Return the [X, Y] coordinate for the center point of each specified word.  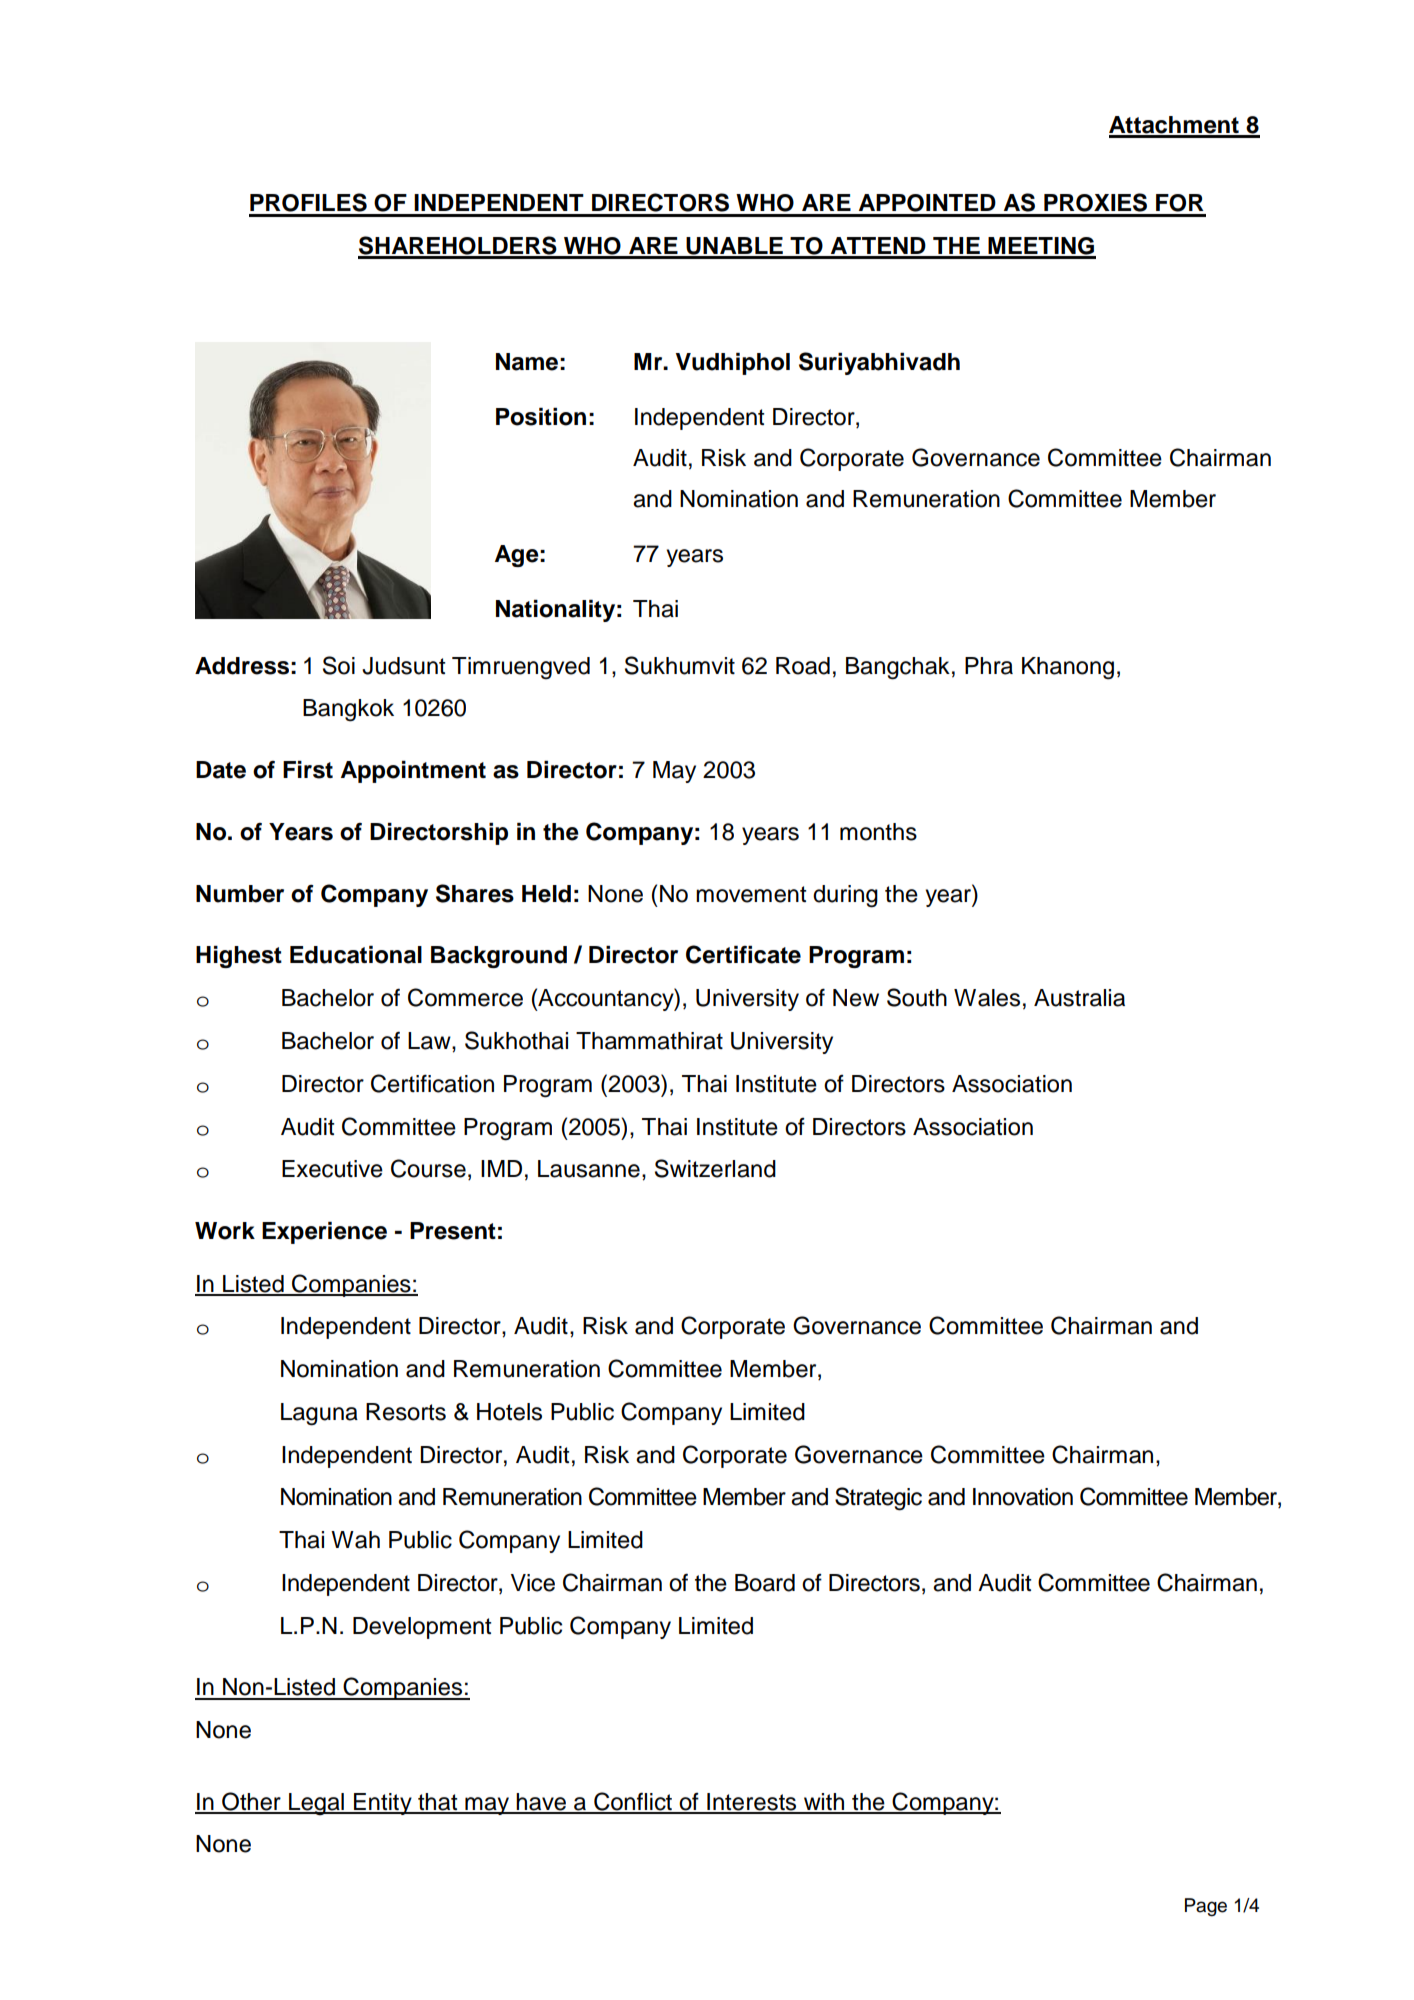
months [878, 832]
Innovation [1023, 1497]
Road [803, 666]
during [845, 896]
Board [765, 1583]
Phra [989, 666]
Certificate [743, 954]
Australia [1079, 998]
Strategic [878, 1499]
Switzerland [715, 1168]
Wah [355, 1540]
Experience [324, 1233]
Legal [316, 1804]
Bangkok [348, 710]
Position [541, 417]
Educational [356, 955]
